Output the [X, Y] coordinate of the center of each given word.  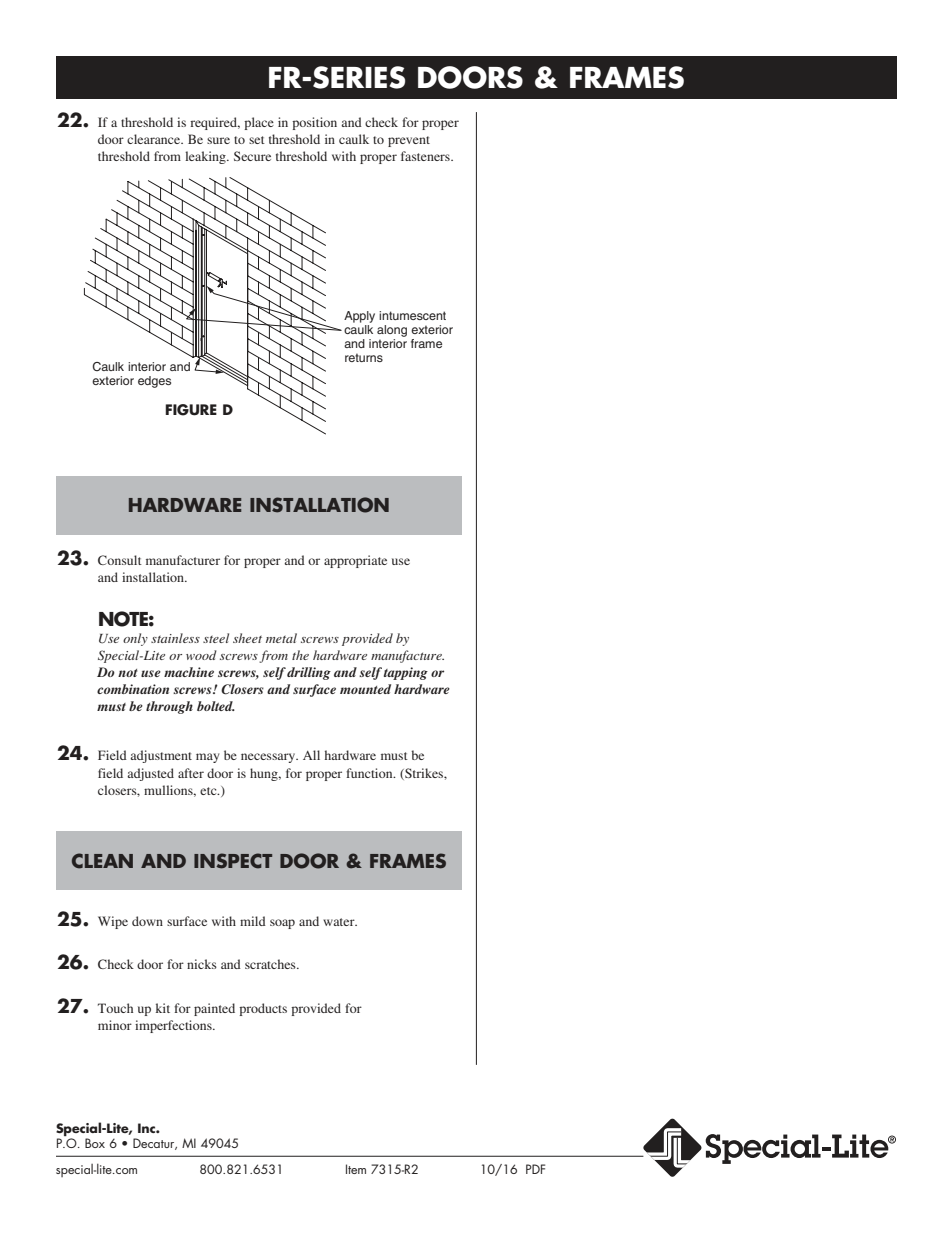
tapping [406, 673]
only [135, 639]
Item [356, 1169]
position [314, 123]
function [370, 773]
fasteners [426, 156]
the [300, 655]
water [340, 922]
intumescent [412, 315]
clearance [155, 139]
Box [95, 1143]
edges [154, 382]
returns [364, 357]
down [147, 921]
